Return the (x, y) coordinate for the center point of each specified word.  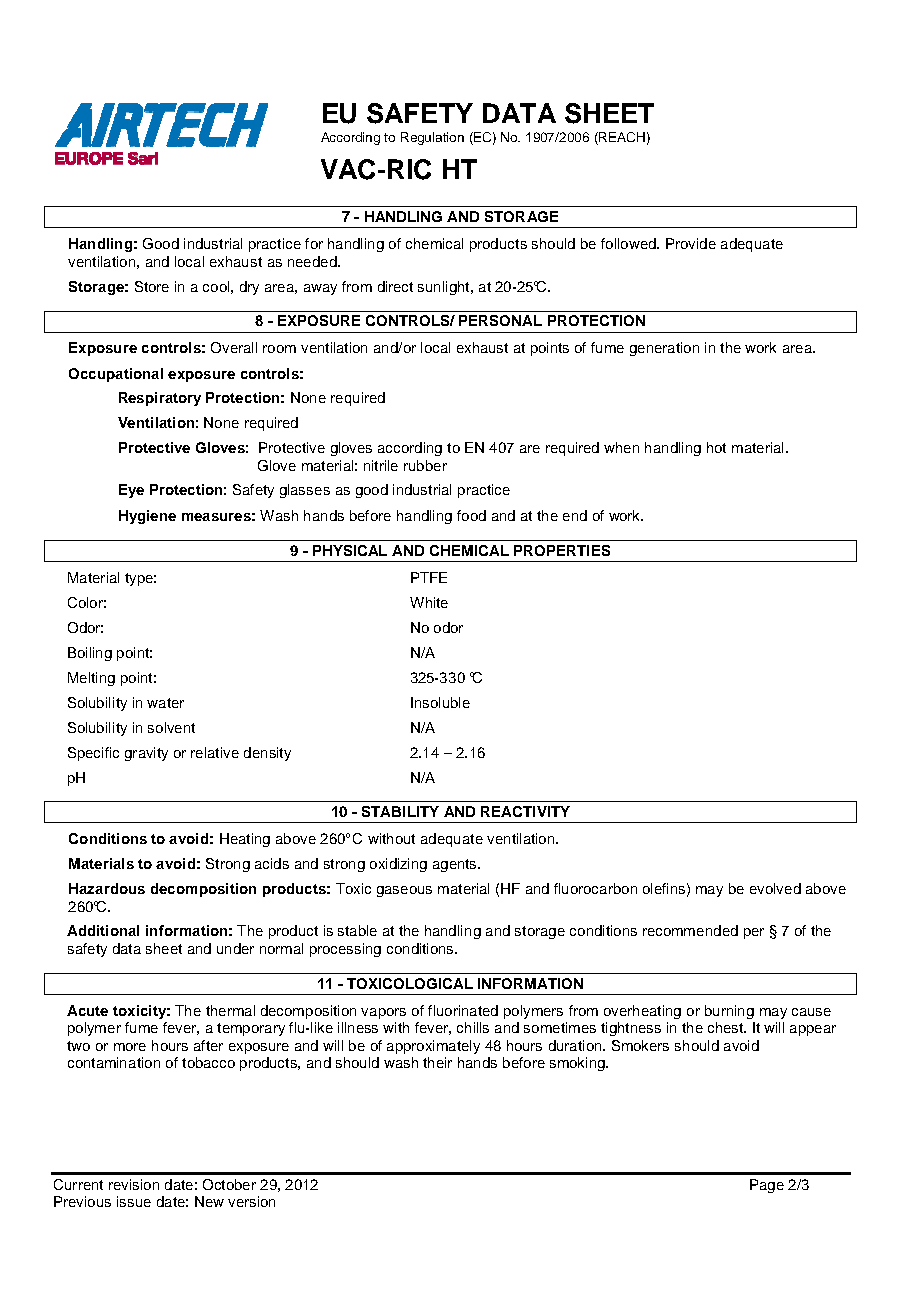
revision (134, 1184)
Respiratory (160, 399)
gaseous (404, 891)
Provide (691, 243)
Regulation (432, 138)
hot (716, 447)
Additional (103, 930)
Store (152, 286)
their (437, 1062)
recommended (690, 930)
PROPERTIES (562, 550)
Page (767, 1186)
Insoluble (440, 702)
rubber (425, 465)
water (165, 703)
